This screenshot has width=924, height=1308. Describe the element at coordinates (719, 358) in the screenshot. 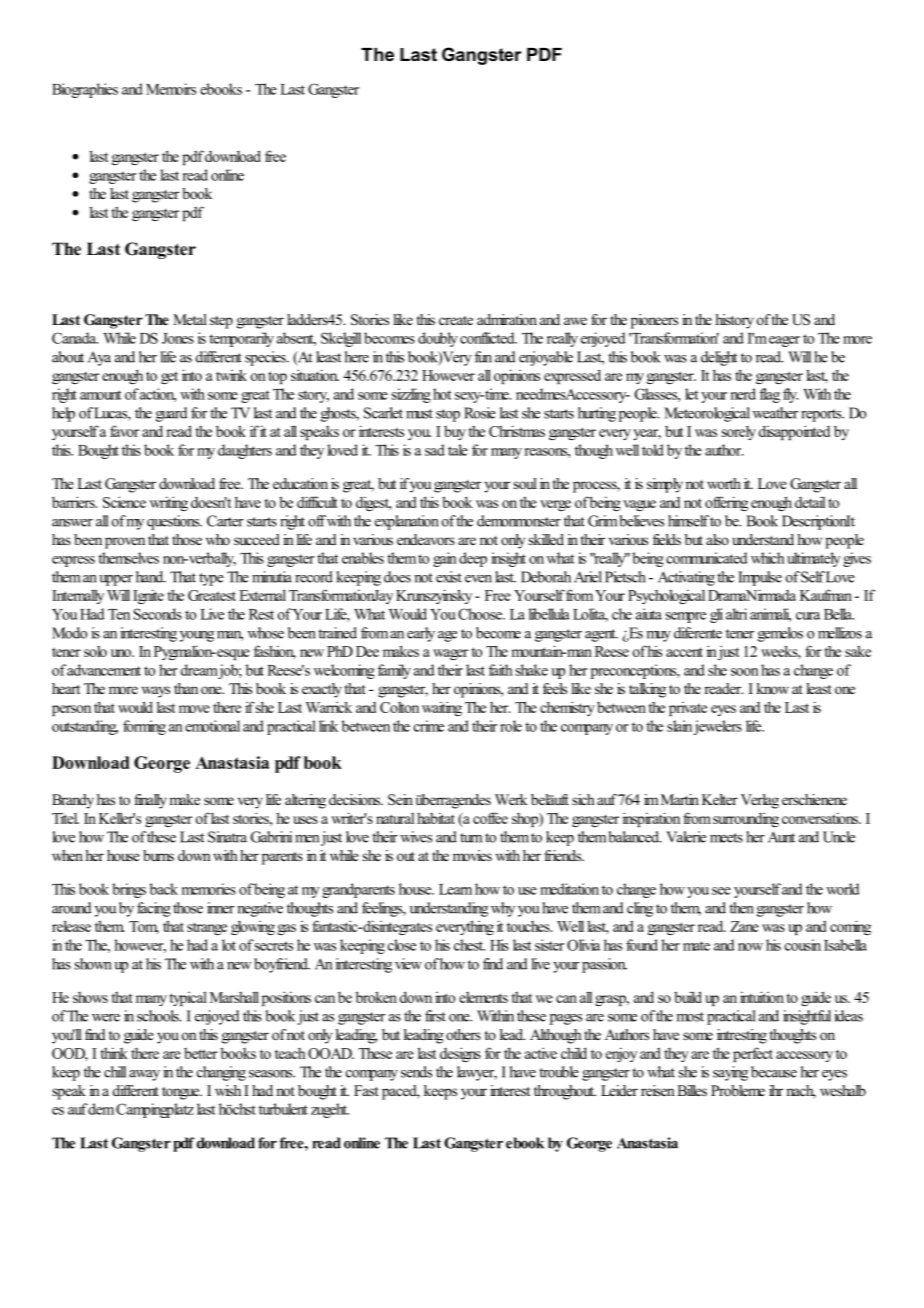

I see `delight` at that location.
